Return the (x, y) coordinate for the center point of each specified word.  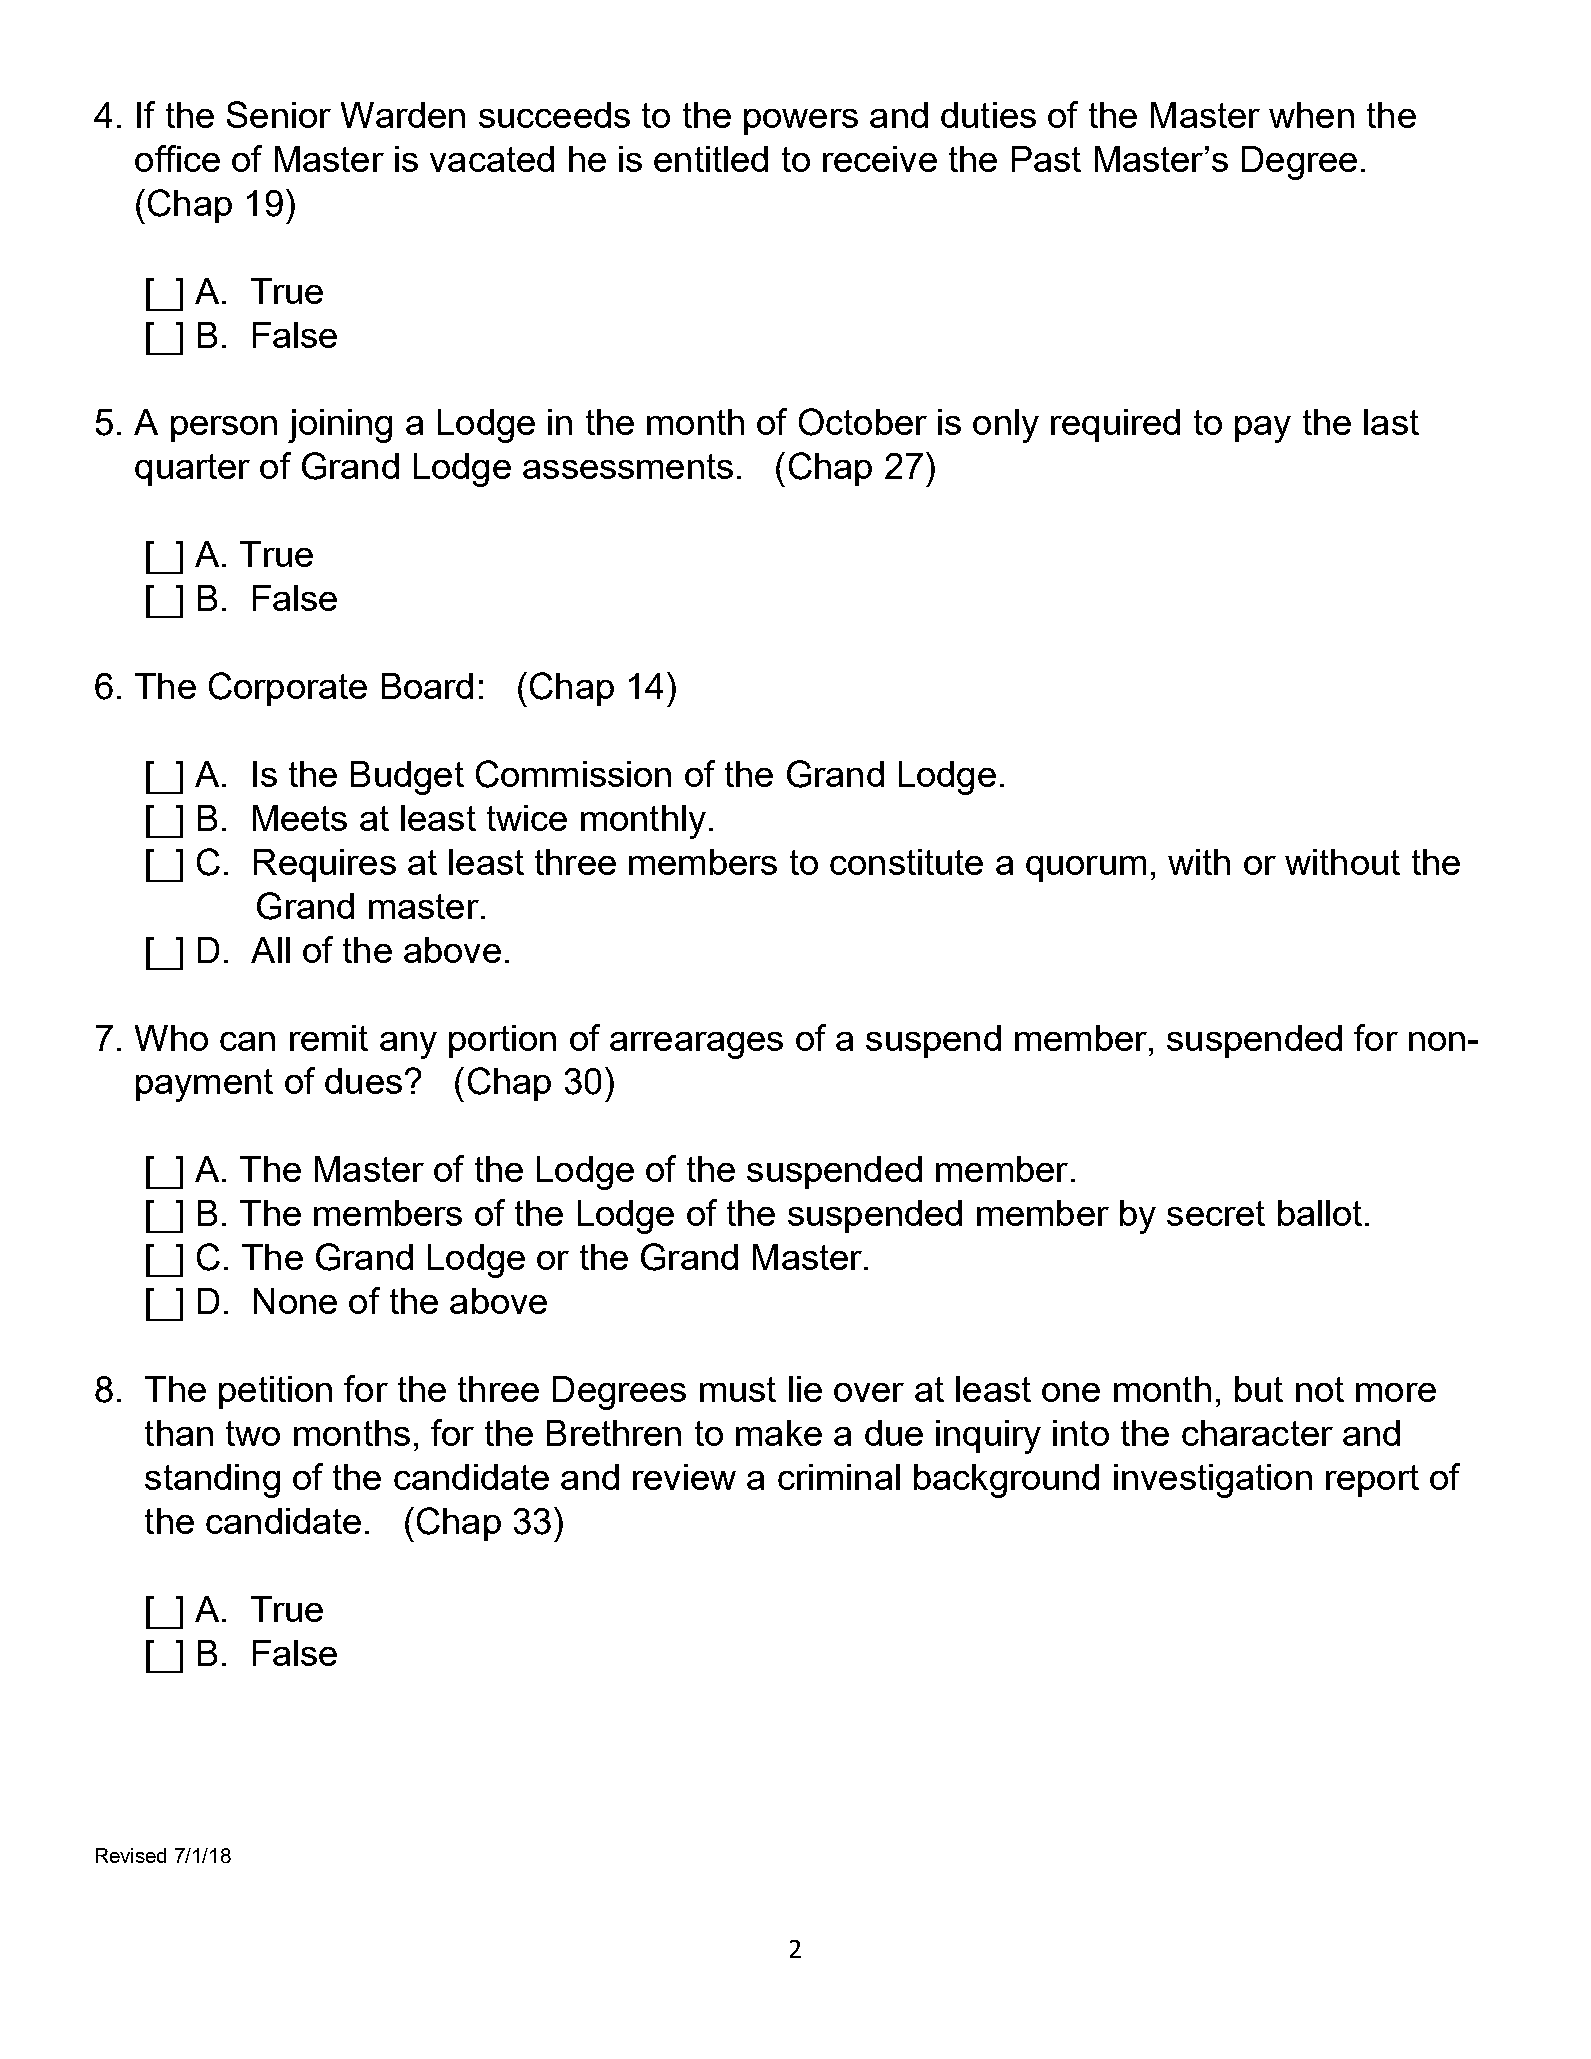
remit (329, 1038)
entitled (711, 159)
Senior (279, 114)
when (1311, 115)
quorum (1086, 869)
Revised (131, 1855)
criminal (839, 1477)
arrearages (696, 1045)
